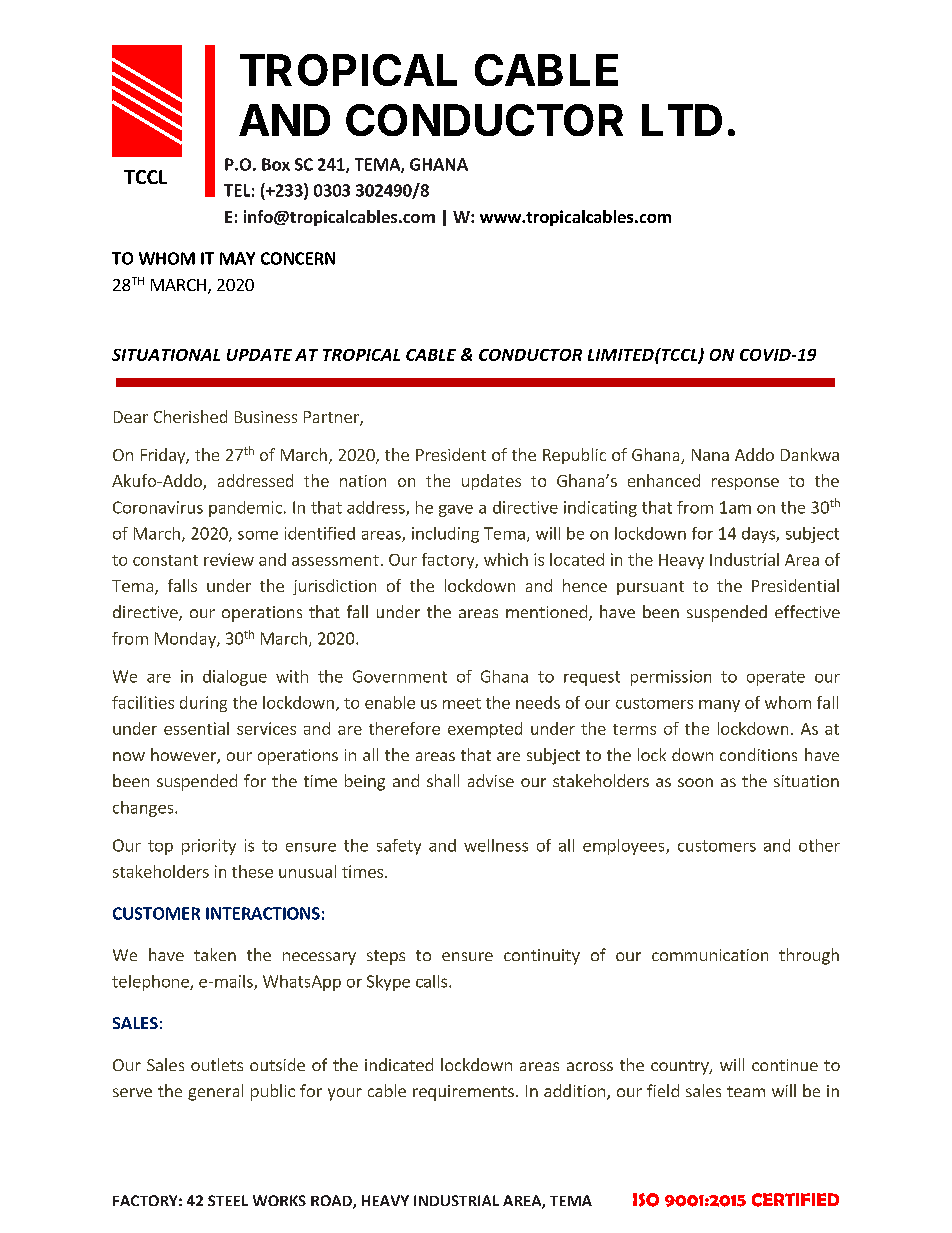 This screenshot has width=952, height=1233. I want to click on LTD, so click(682, 120).
